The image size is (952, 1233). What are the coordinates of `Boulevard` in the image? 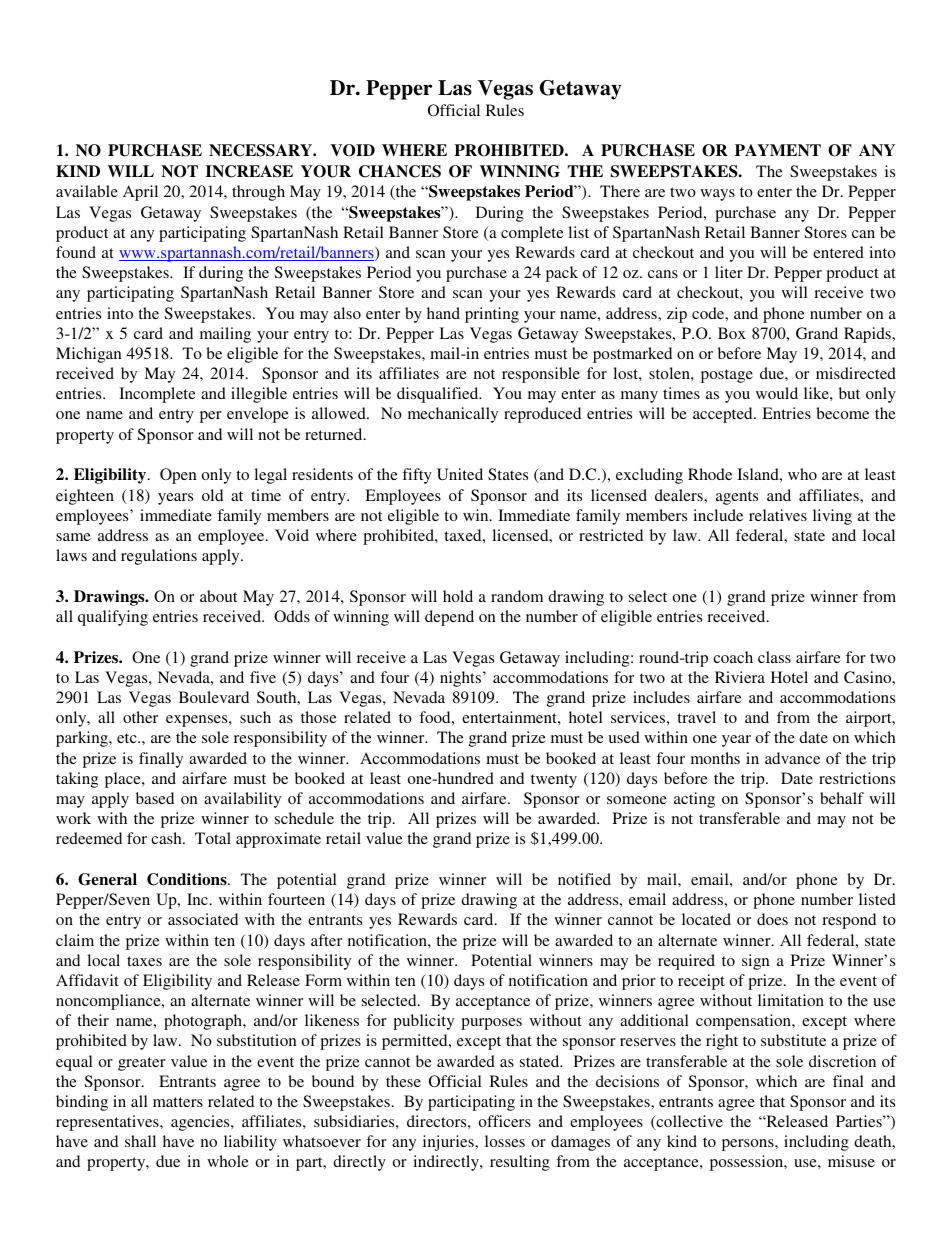 It's located at (214, 697).
